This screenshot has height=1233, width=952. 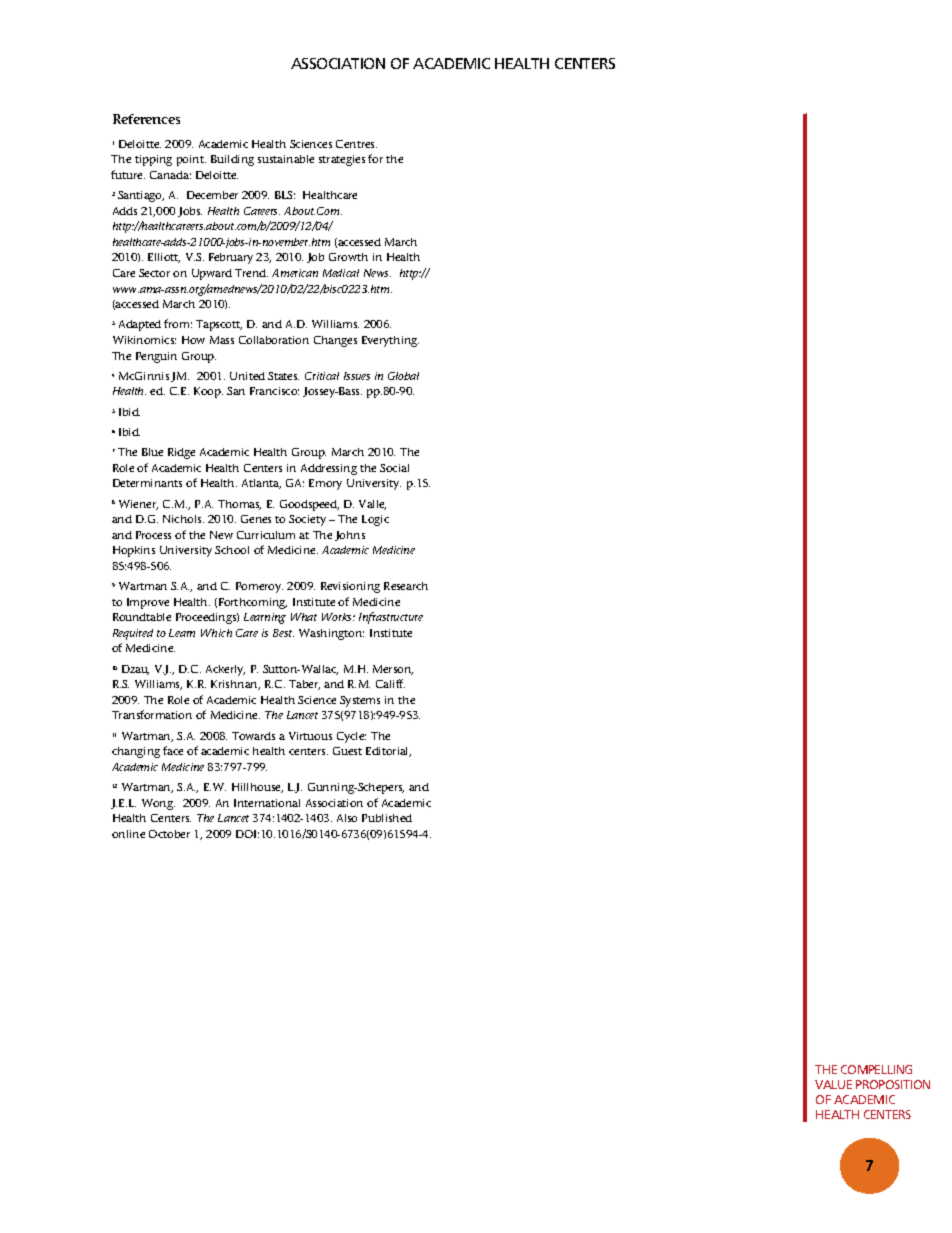 What do you see at coordinates (388, 752) in the screenshot?
I see `Editorial` at bounding box center [388, 752].
